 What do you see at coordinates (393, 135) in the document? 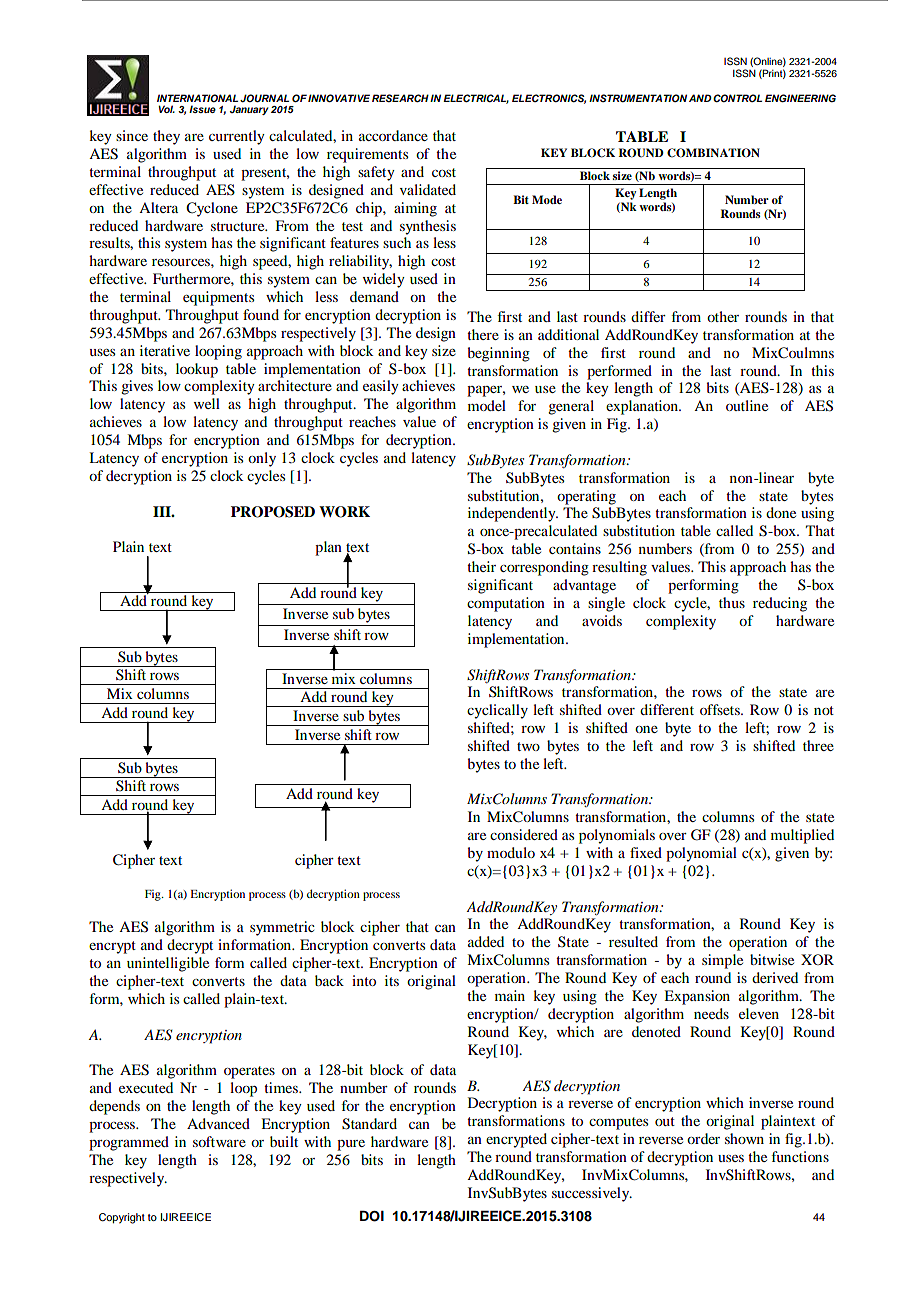
I see `accordance` at bounding box center [393, 135].
